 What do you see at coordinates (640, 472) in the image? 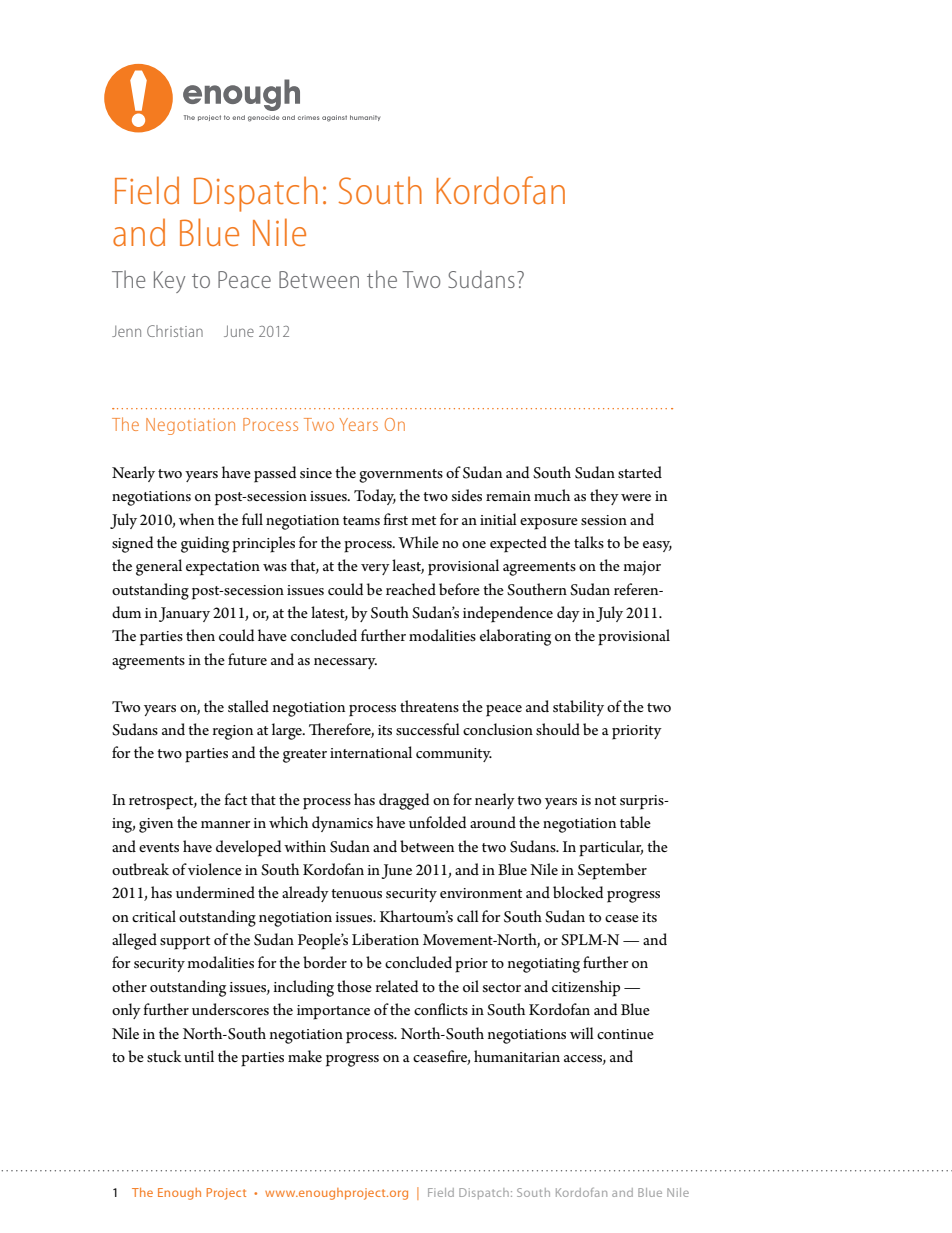
I see `started` at bounding box center [640, 472].
